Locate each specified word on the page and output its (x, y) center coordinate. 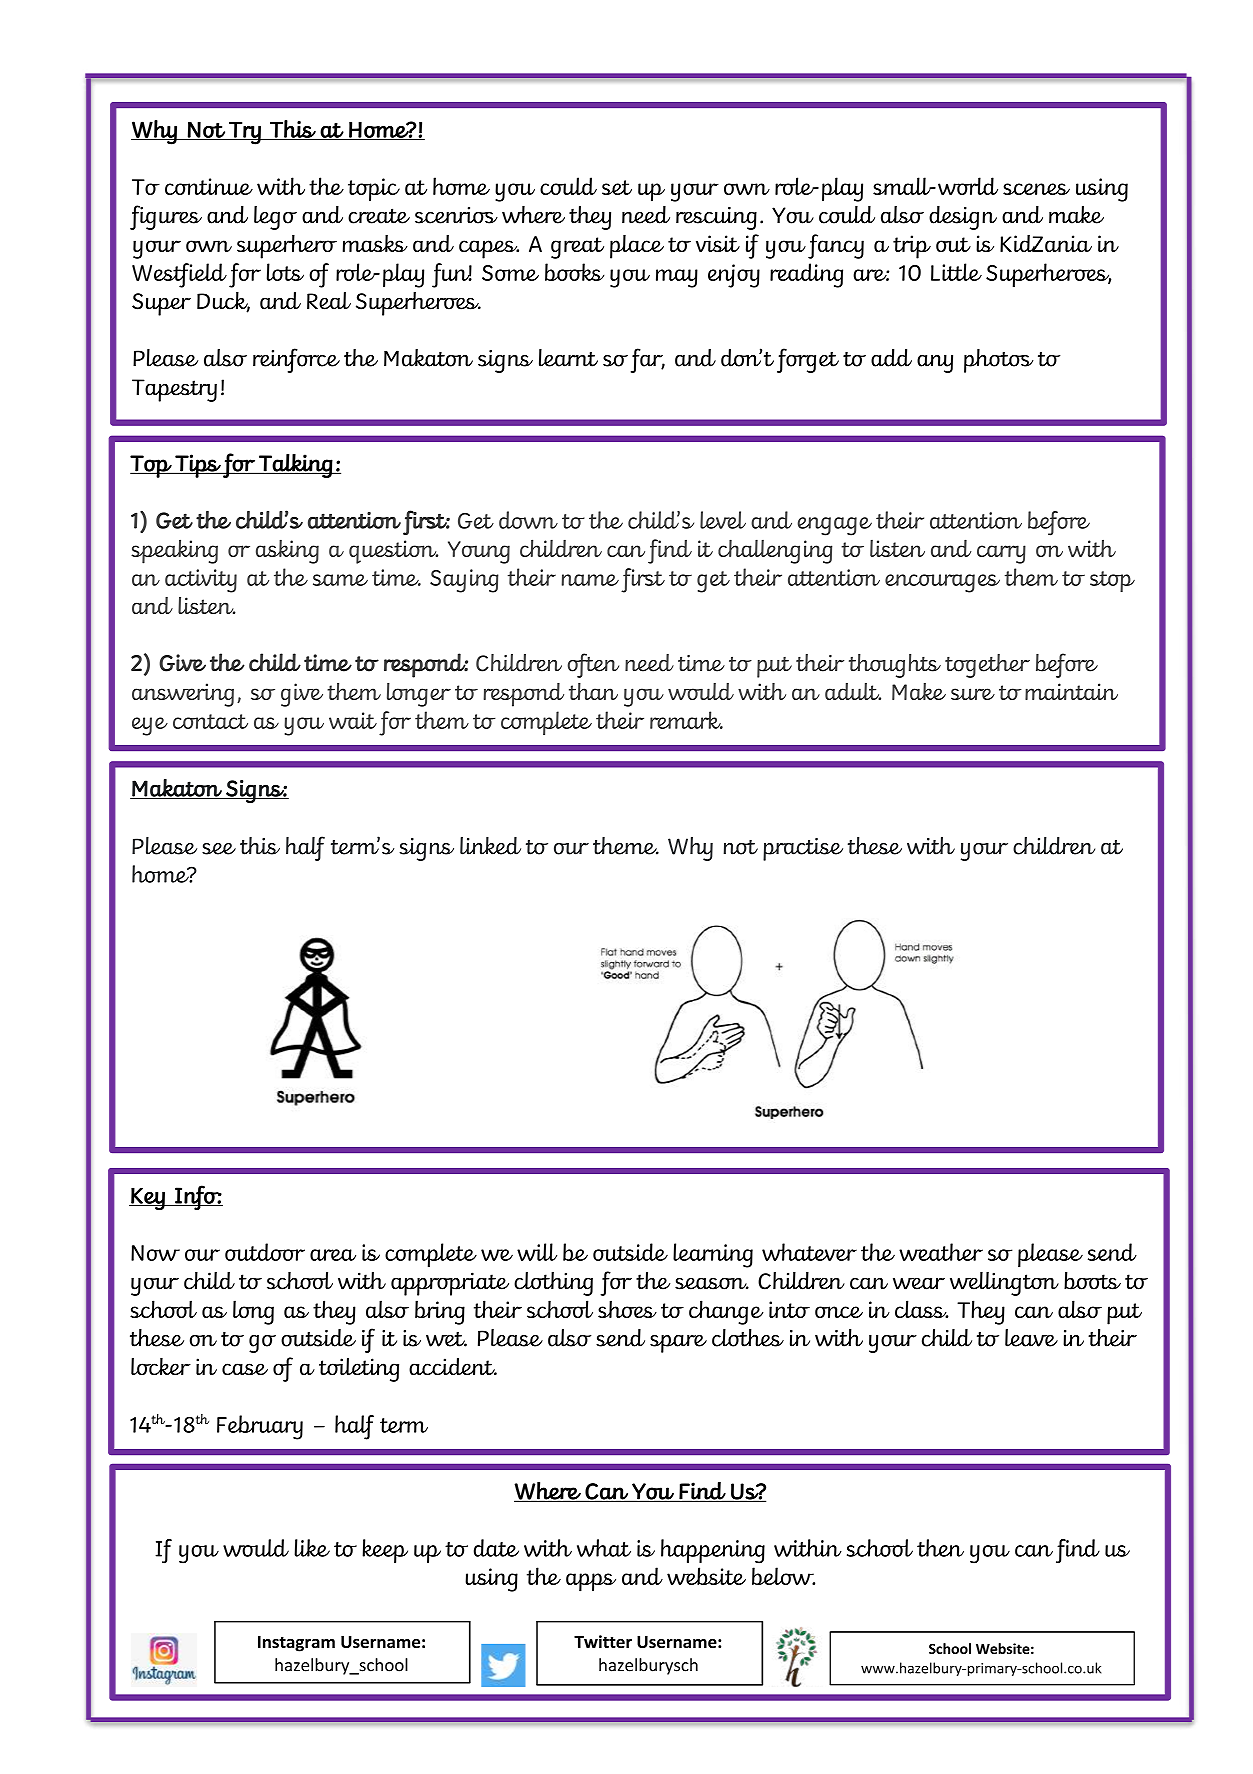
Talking (295, 466)
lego (275, 218)
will (537, 1252)
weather (941, 1252)
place (637, 246)
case (245, 1369)
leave (1031, 1338)
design (963, 218)
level (723, 520)
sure (973, 694)
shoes (627, 1309)
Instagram (296, 1644)
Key (148, 1199)
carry (1001, 554)
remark (686, 720)
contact (210, 721)
